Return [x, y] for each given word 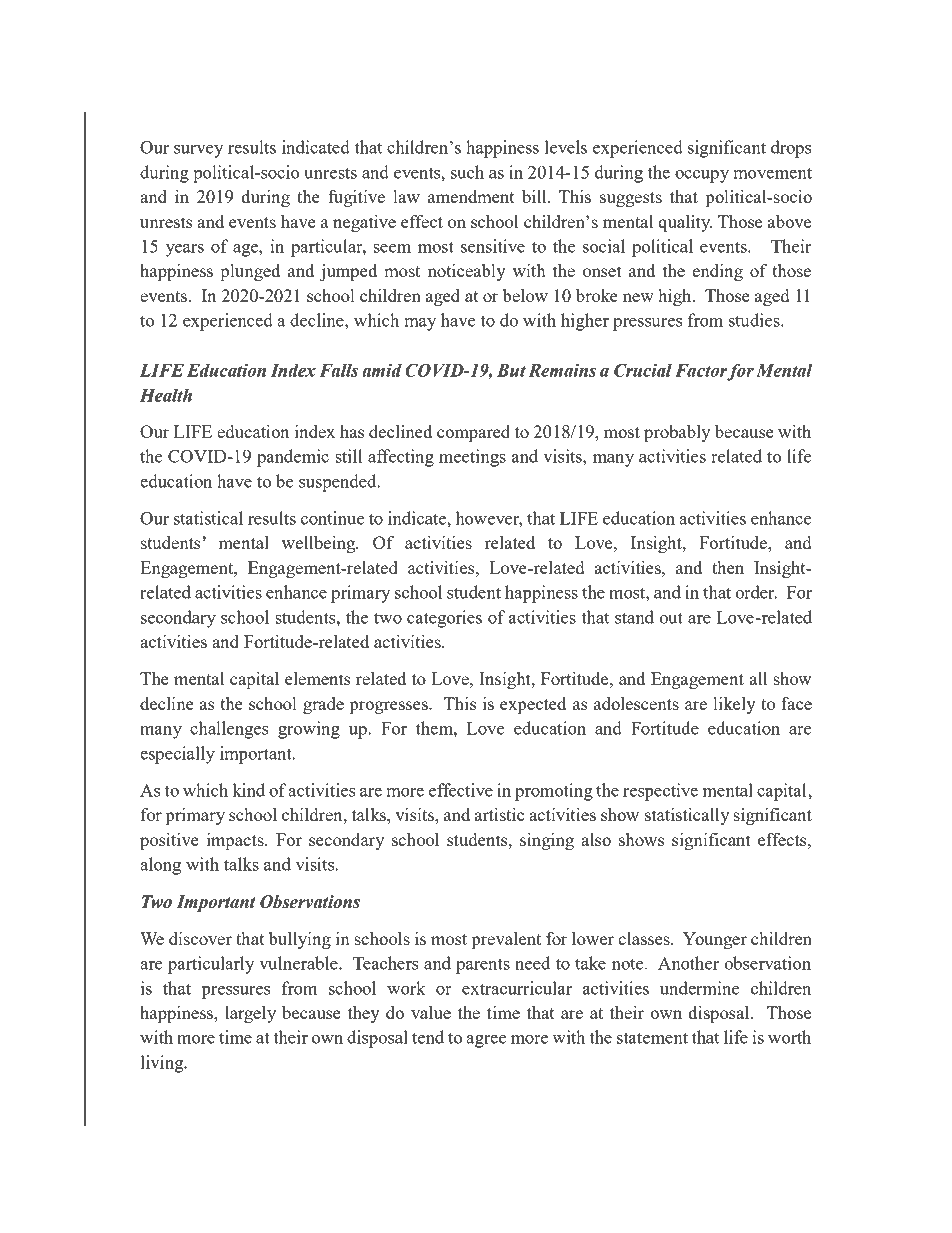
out [671, 618]
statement [652, 1038]
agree [486, 1041]
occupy [702, 176]
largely [250, 1014]
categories [444, 619]
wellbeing [320, 544]
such [467, 172]
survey [198, 151]
